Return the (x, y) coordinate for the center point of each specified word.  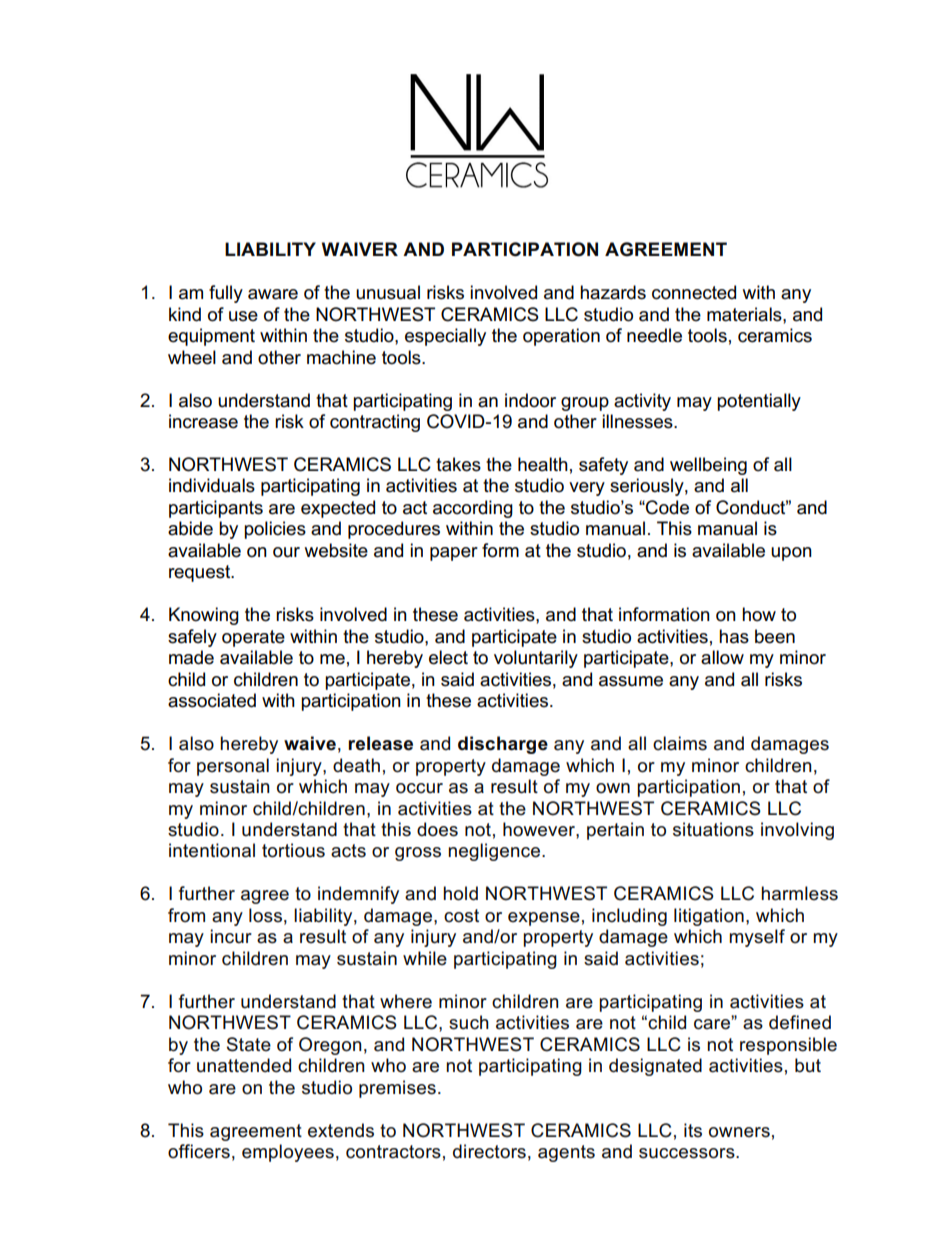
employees (288, 1153)
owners (739, 1132)
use (243, 316)
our (286, 552)
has (734, 636)
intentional (212, 850)
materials (745, 314)
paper (454, 554)
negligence (494, 852)
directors (489, 1151)
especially (445, 337)
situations (713, 829)
